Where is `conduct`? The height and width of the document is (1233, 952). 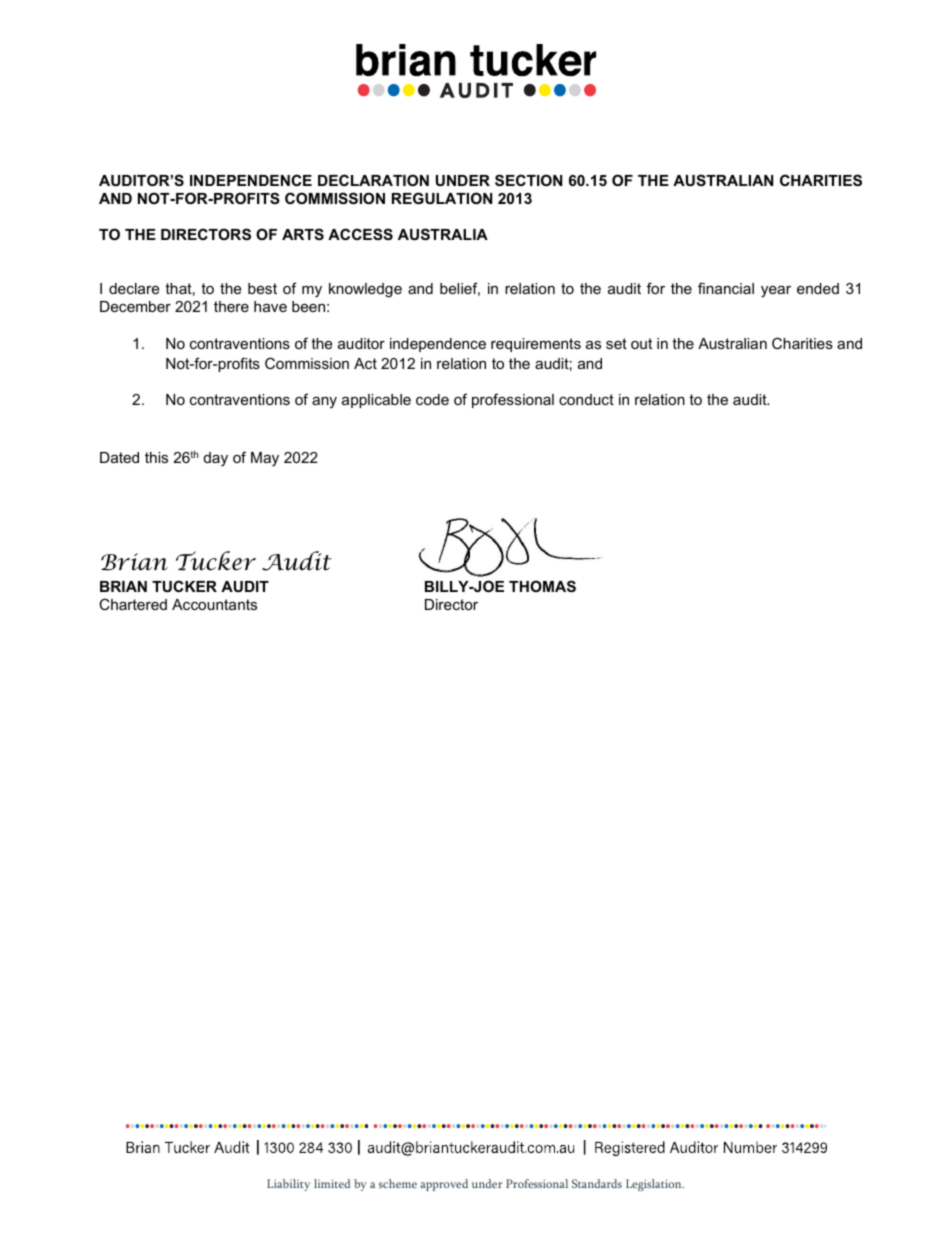 conduct is located at coordinates (586, 399).
